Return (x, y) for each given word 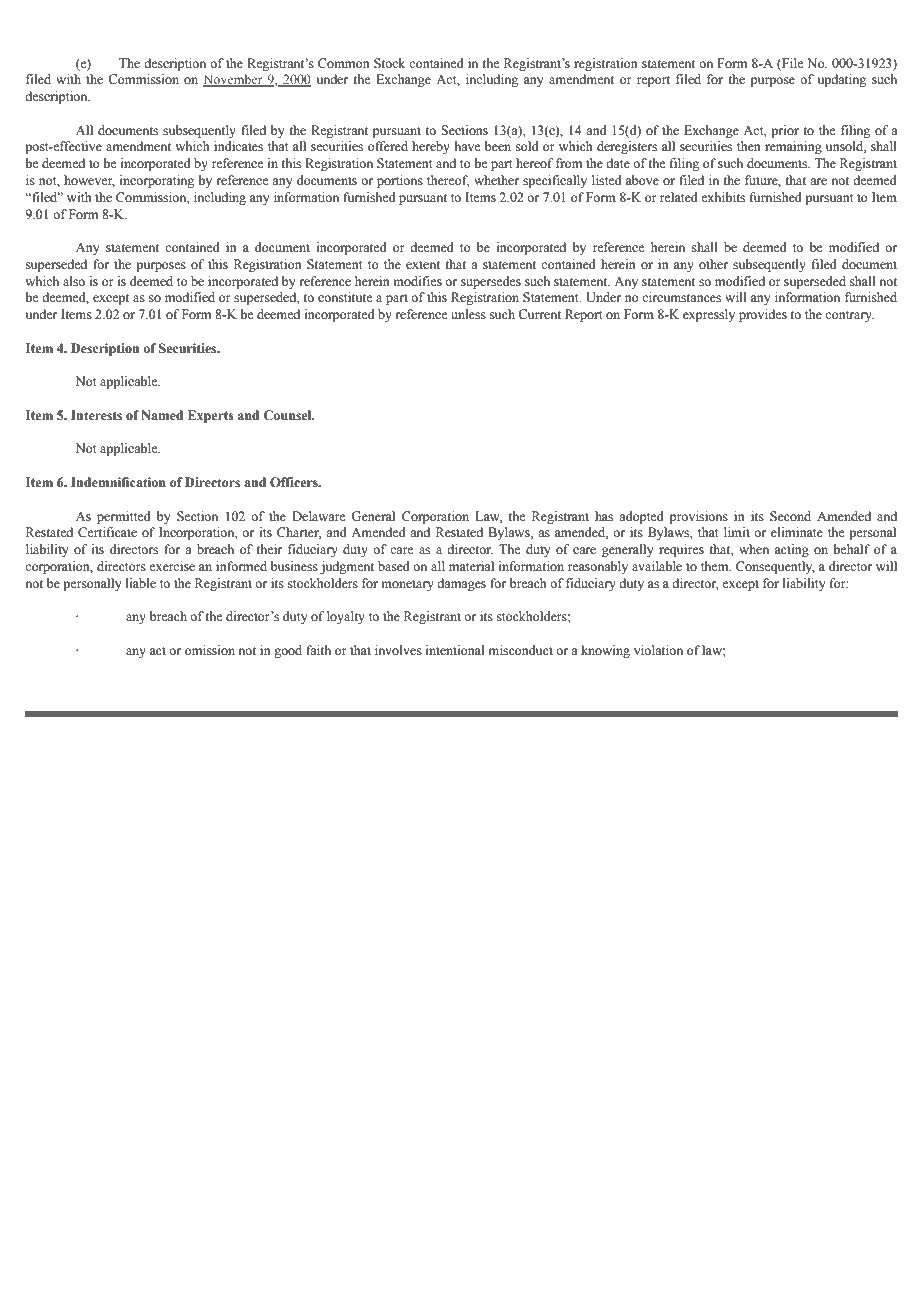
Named (162, 415)
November (234, 80)
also (74, 281)
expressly (709, 315)
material (471, 566)
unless (468, 314)
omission (210, 650)
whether (496, 180)
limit (737, 532)
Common (344, 63)
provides (763, 315)
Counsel (288, 415)
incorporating (157, 181)
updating (842, 80)
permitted (124, 517)
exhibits (723, 197)
